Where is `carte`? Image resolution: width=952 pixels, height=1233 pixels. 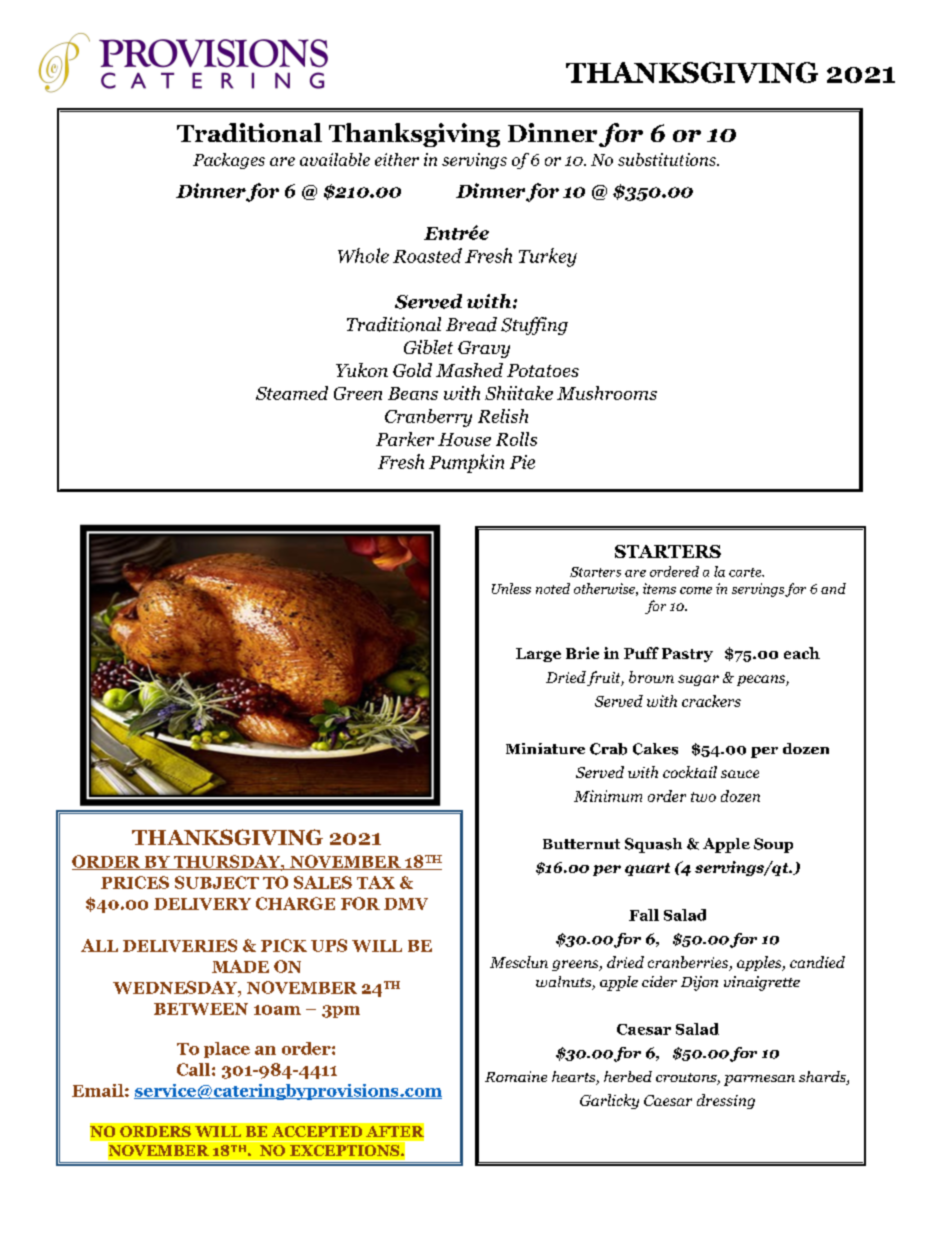 carte is located at coordinates (746, 572).
